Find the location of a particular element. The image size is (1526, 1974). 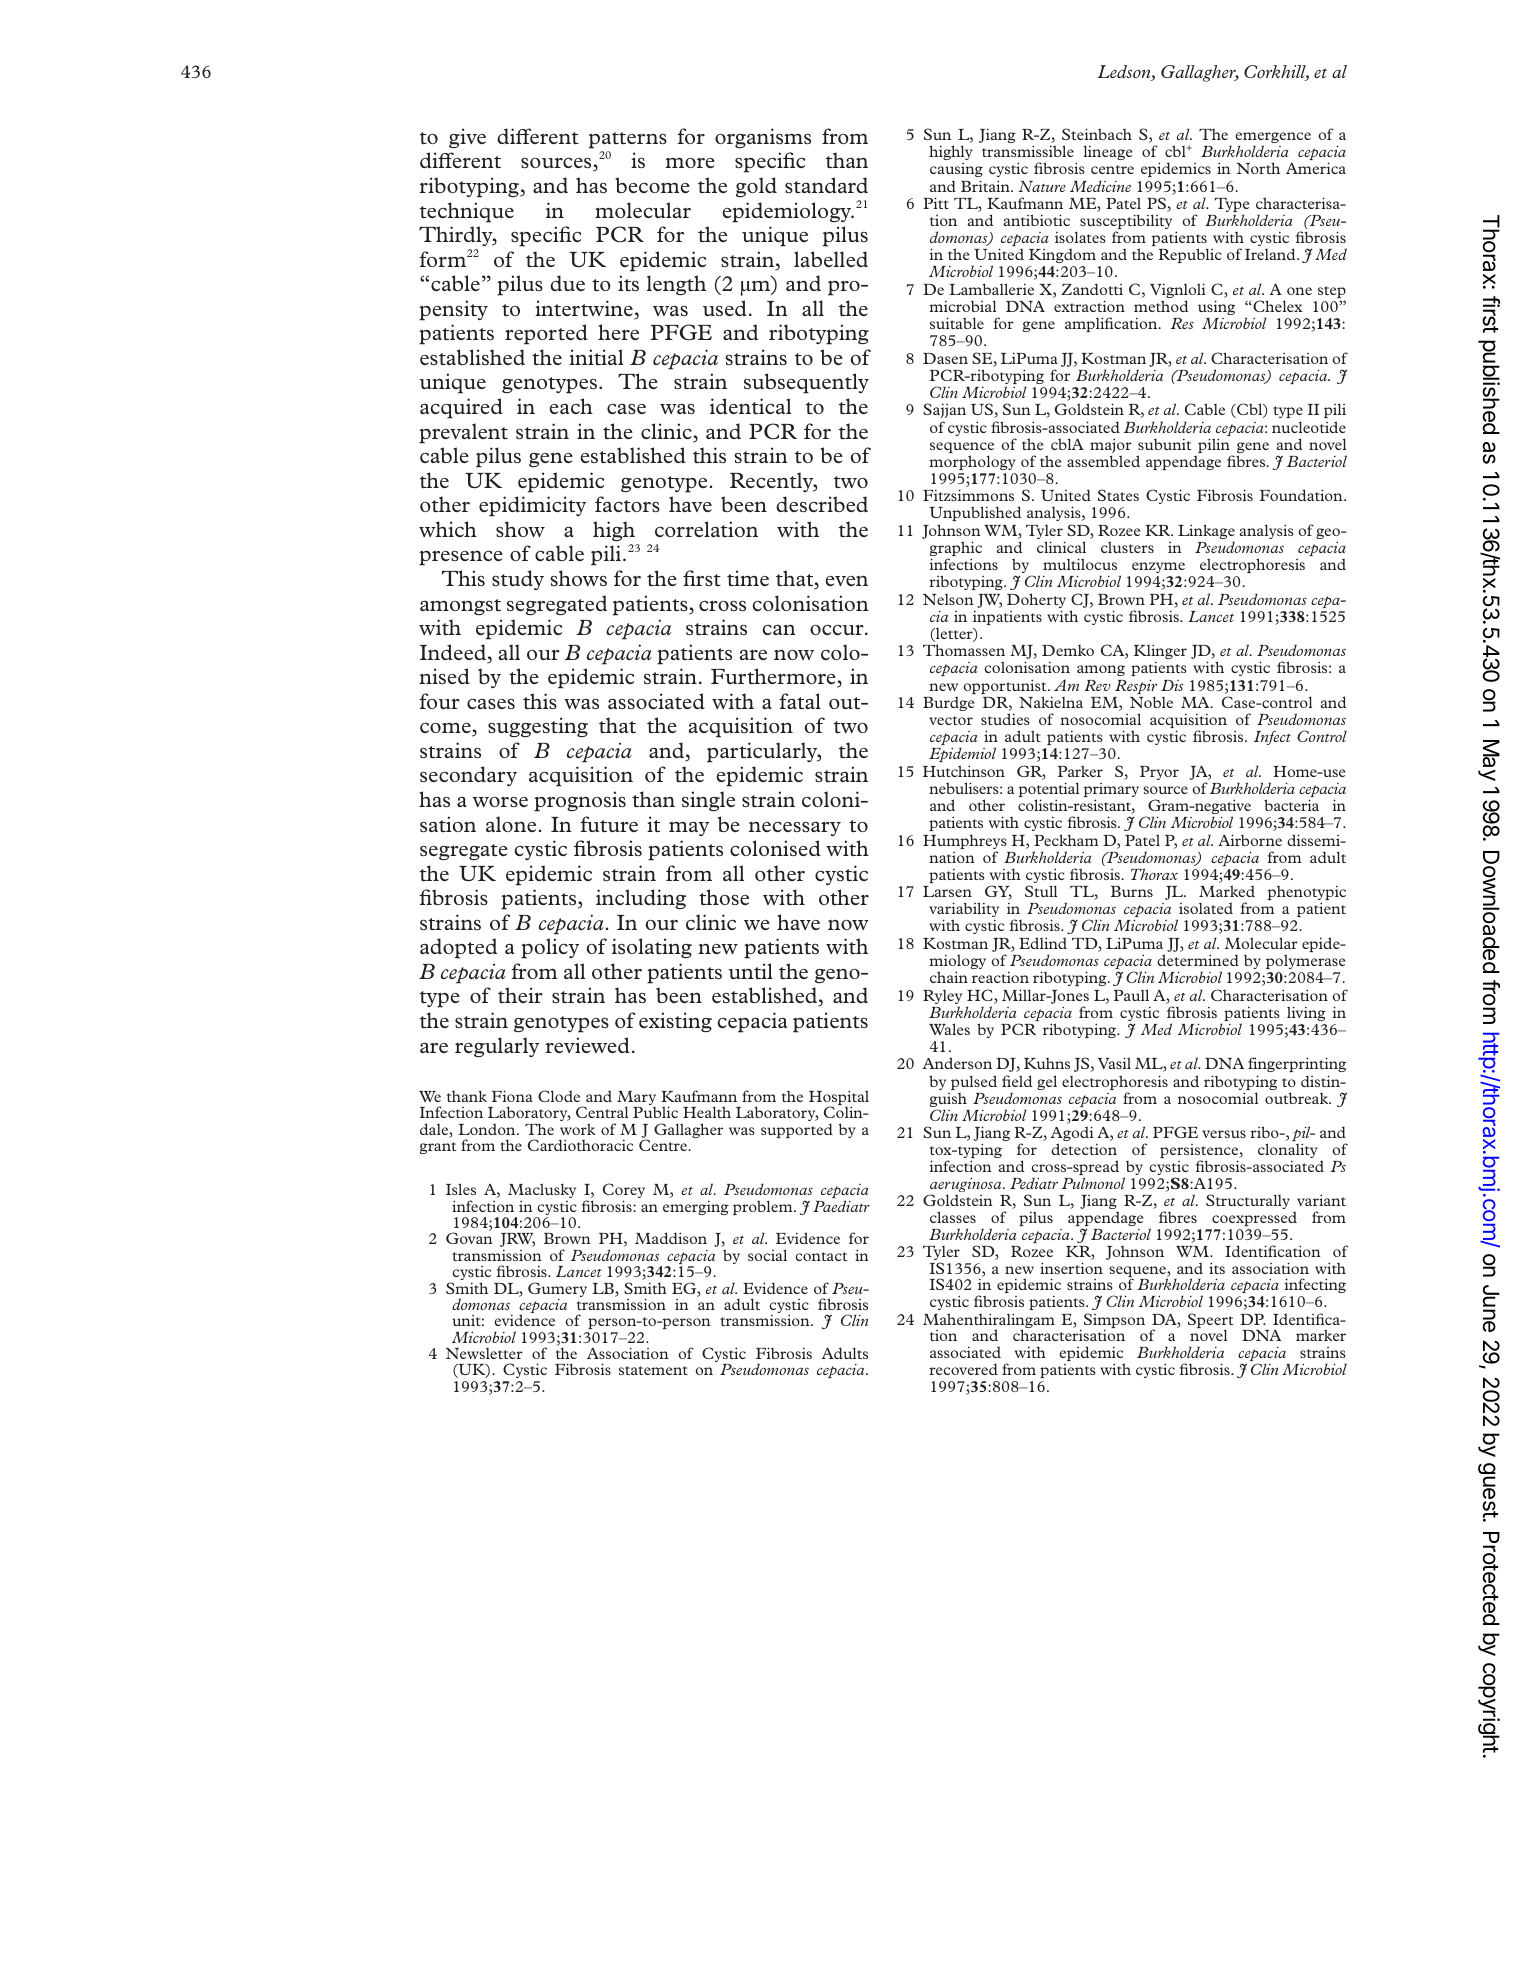

Pryor is located at coordinates (1159, 773).
